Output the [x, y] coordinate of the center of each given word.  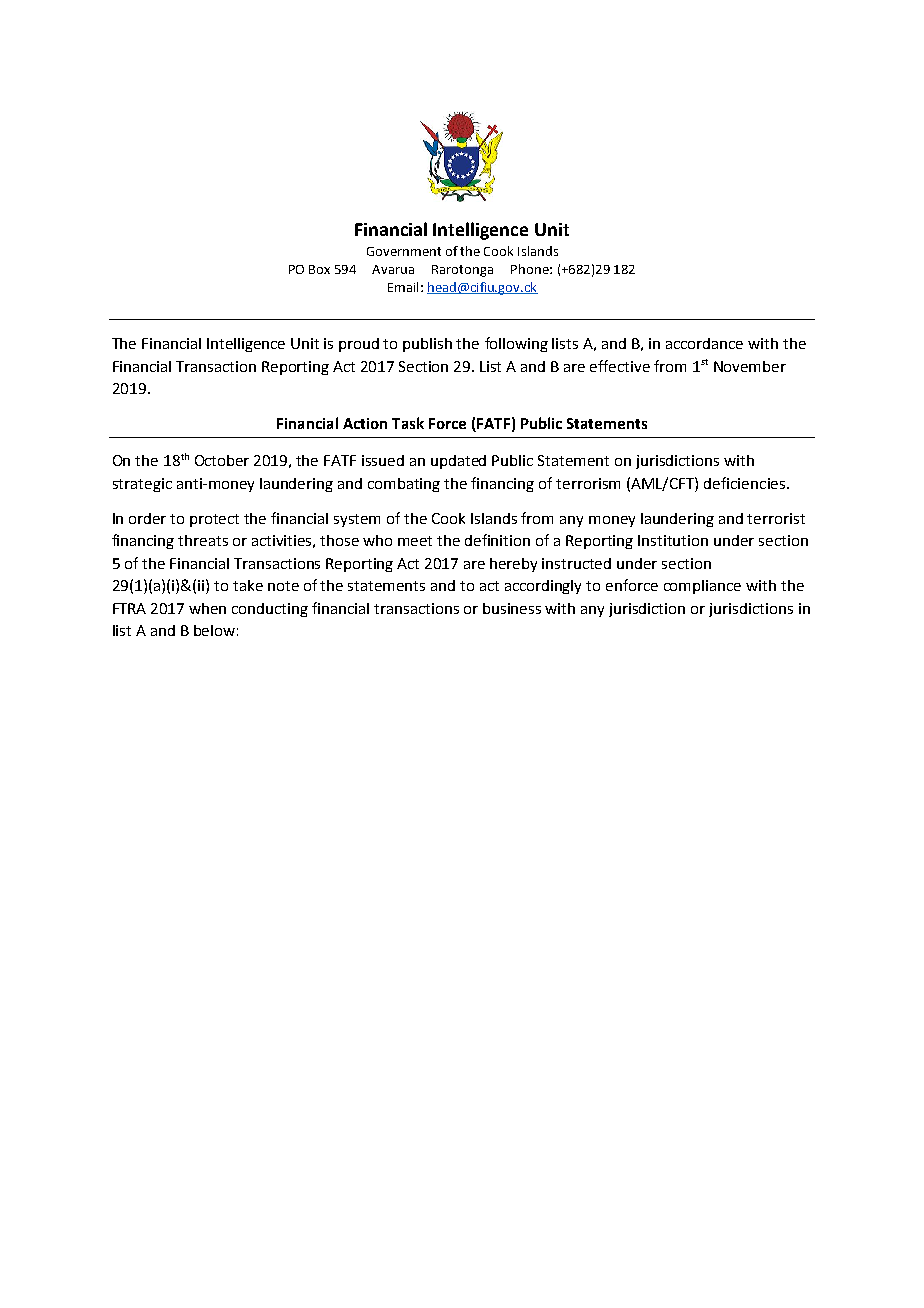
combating [404, 485]
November [750, 366]
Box [319, 269]
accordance [704, 343]
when [207, 608]
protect [214, 520]
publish [427, 345]
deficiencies [746, 483]
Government [404, 251]
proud [359, 345]
